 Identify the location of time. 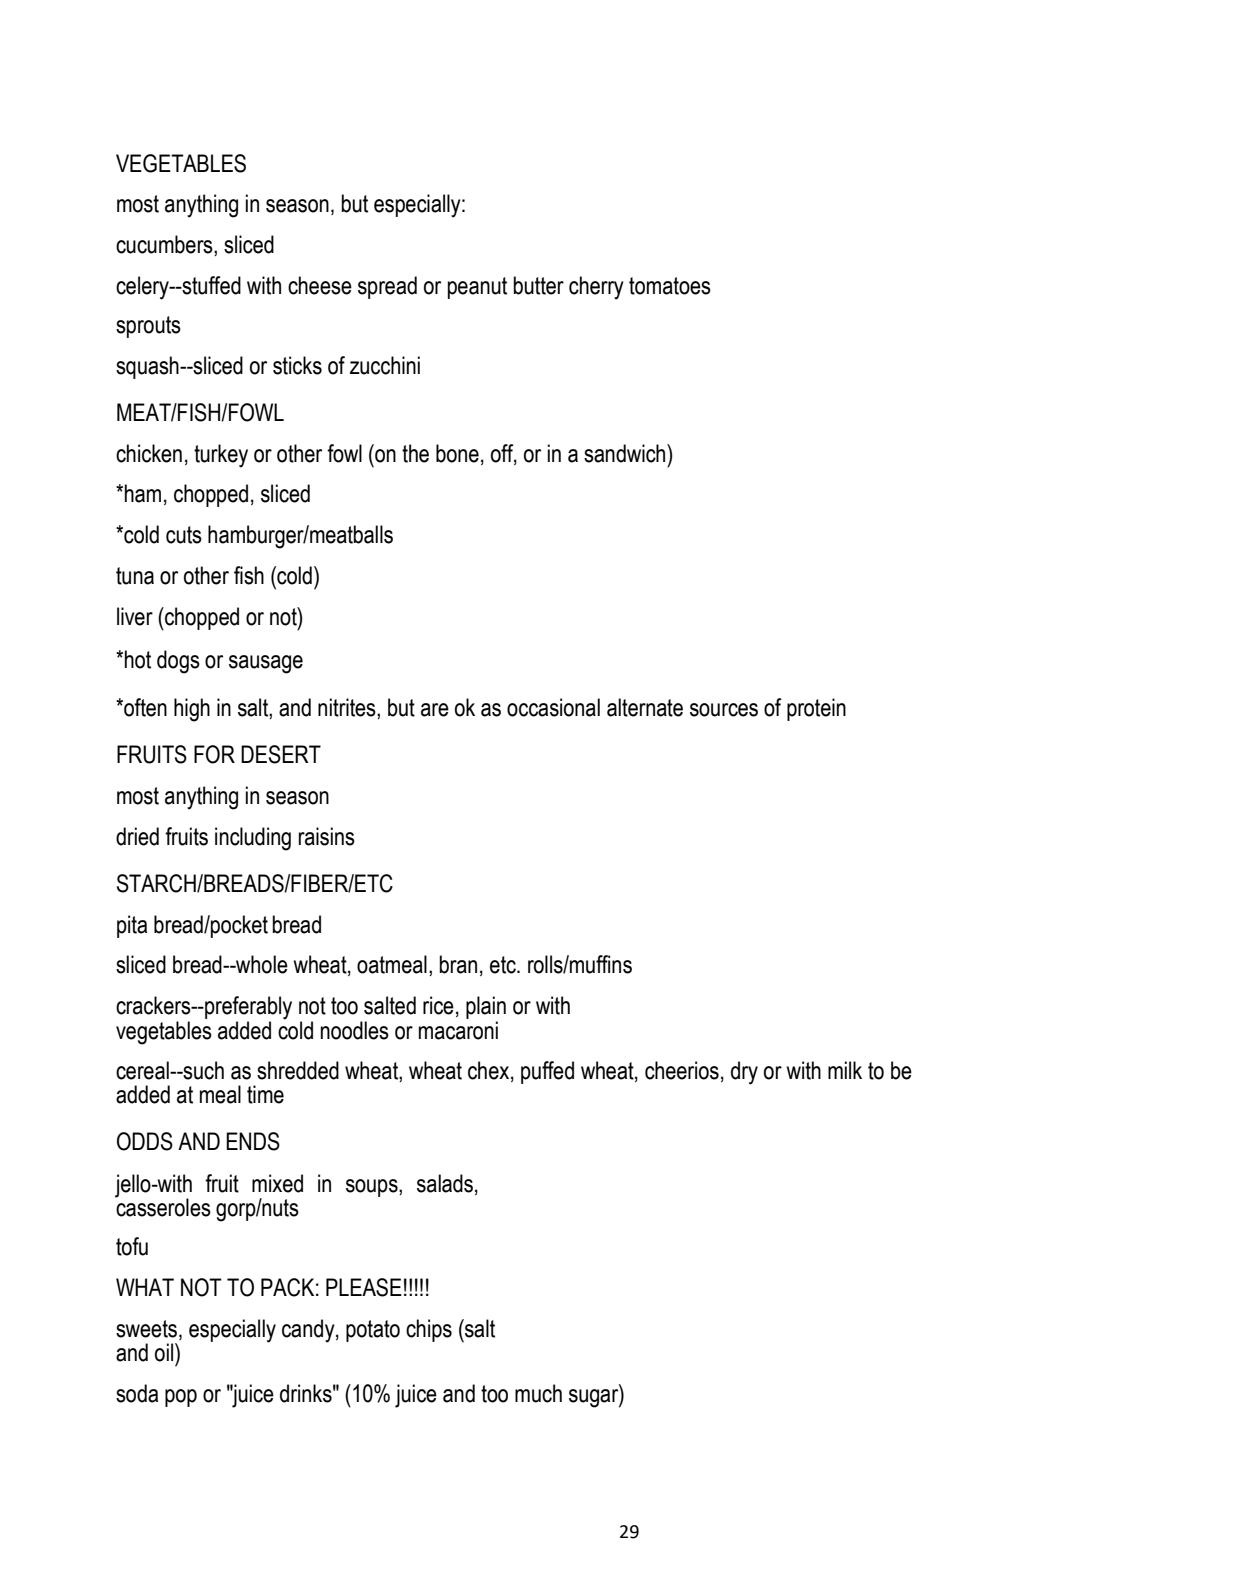
(265, 1094).
